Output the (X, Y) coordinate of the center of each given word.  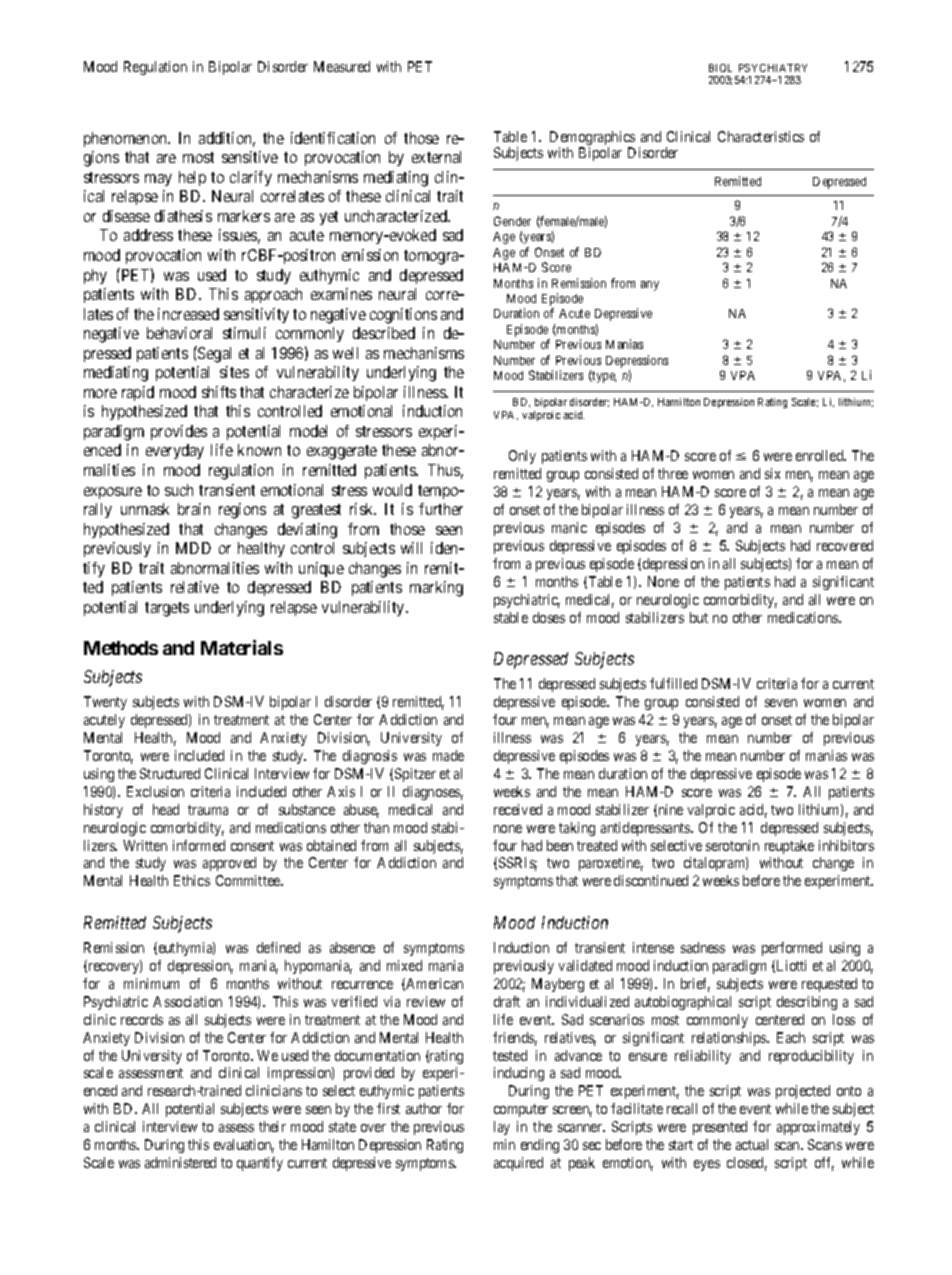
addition (227, 139)
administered (180, 1162)
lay (502, 1128)
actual (752, 1144)
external (436, 157)
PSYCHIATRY (773, 68)
